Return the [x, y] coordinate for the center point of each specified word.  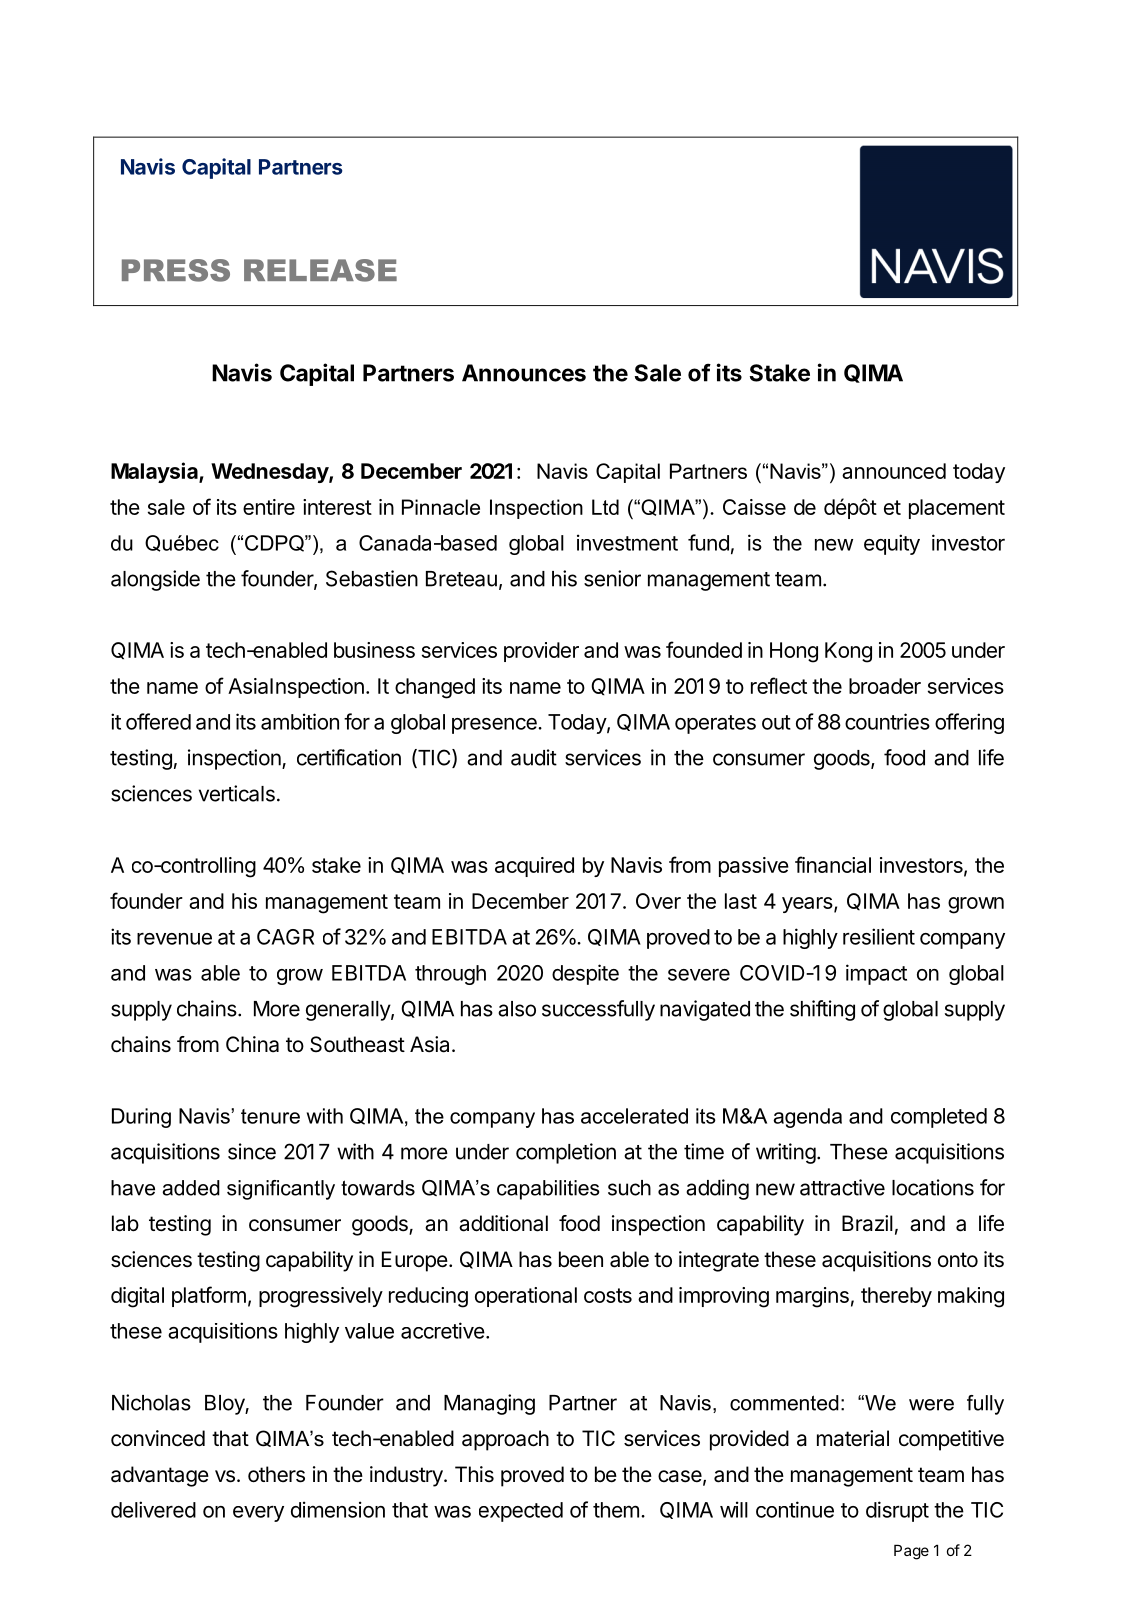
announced [894, 471]
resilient [879, 936]
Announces [524, 373]
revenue [174, 939]
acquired [534, 867]
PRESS [176, 270]
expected [521, 1512]
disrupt [897, 1511]
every [258, 1514]
